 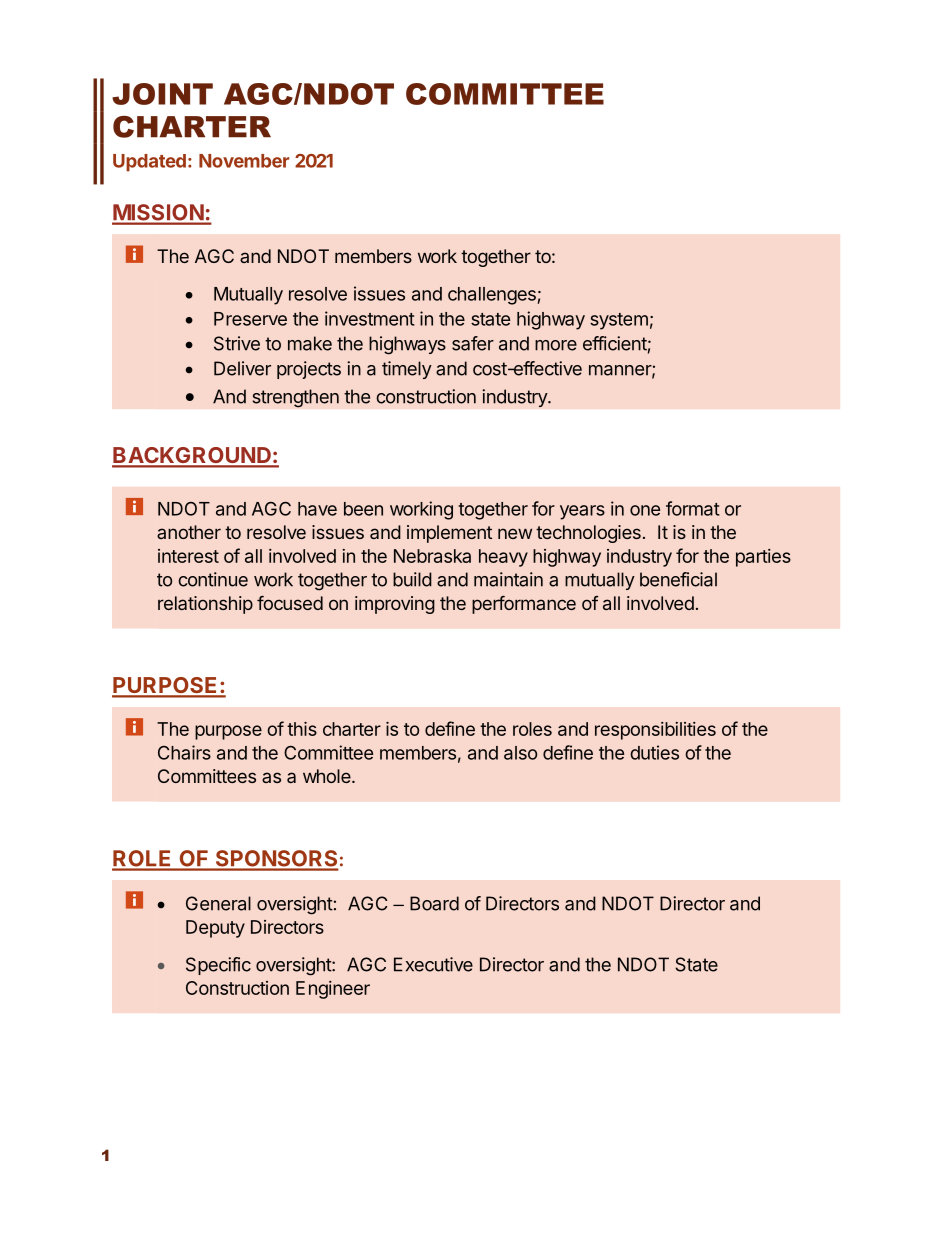 What do you see at coordinates (218, 966) in the screenshot?
I see `Specific` at bounding box center [218, 966].
